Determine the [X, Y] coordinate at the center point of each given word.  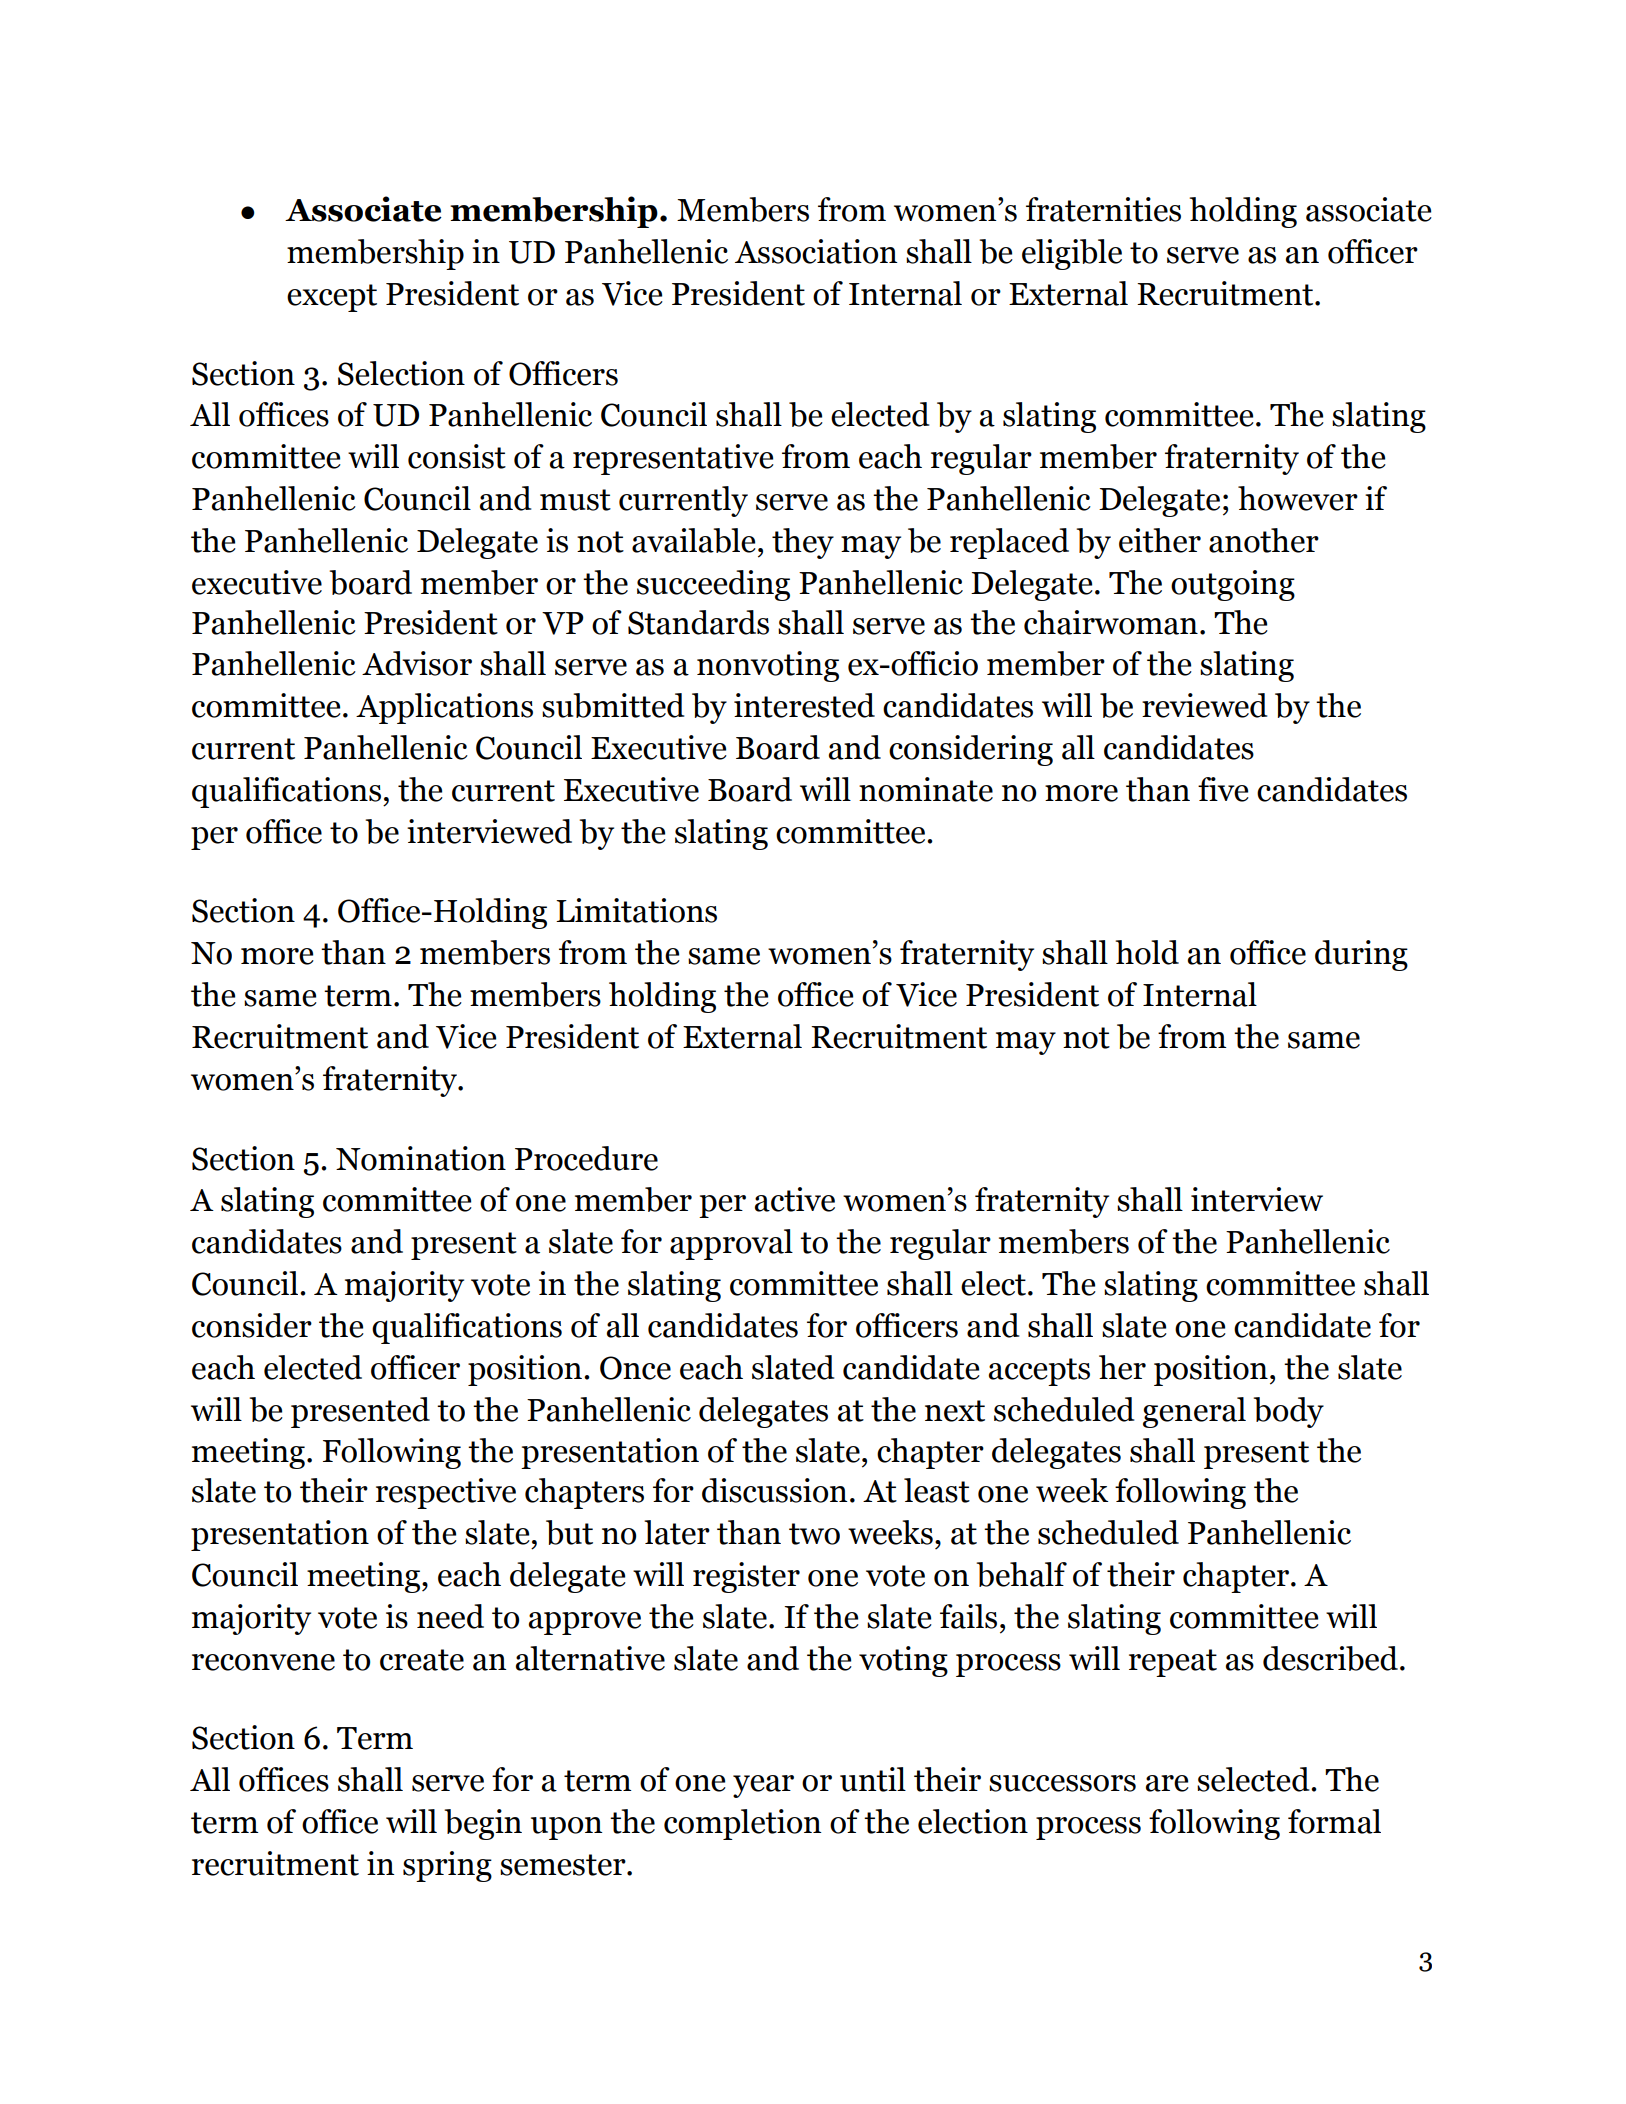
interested [804, 705]
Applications [444, 708]
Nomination [421, 1158]
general [1194, 1412]
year [763, 1786]
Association [816, 251]
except [332, 298]
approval [731, 1244]
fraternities [1103, 209]
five [1223, 789]
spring [447, 1866]
